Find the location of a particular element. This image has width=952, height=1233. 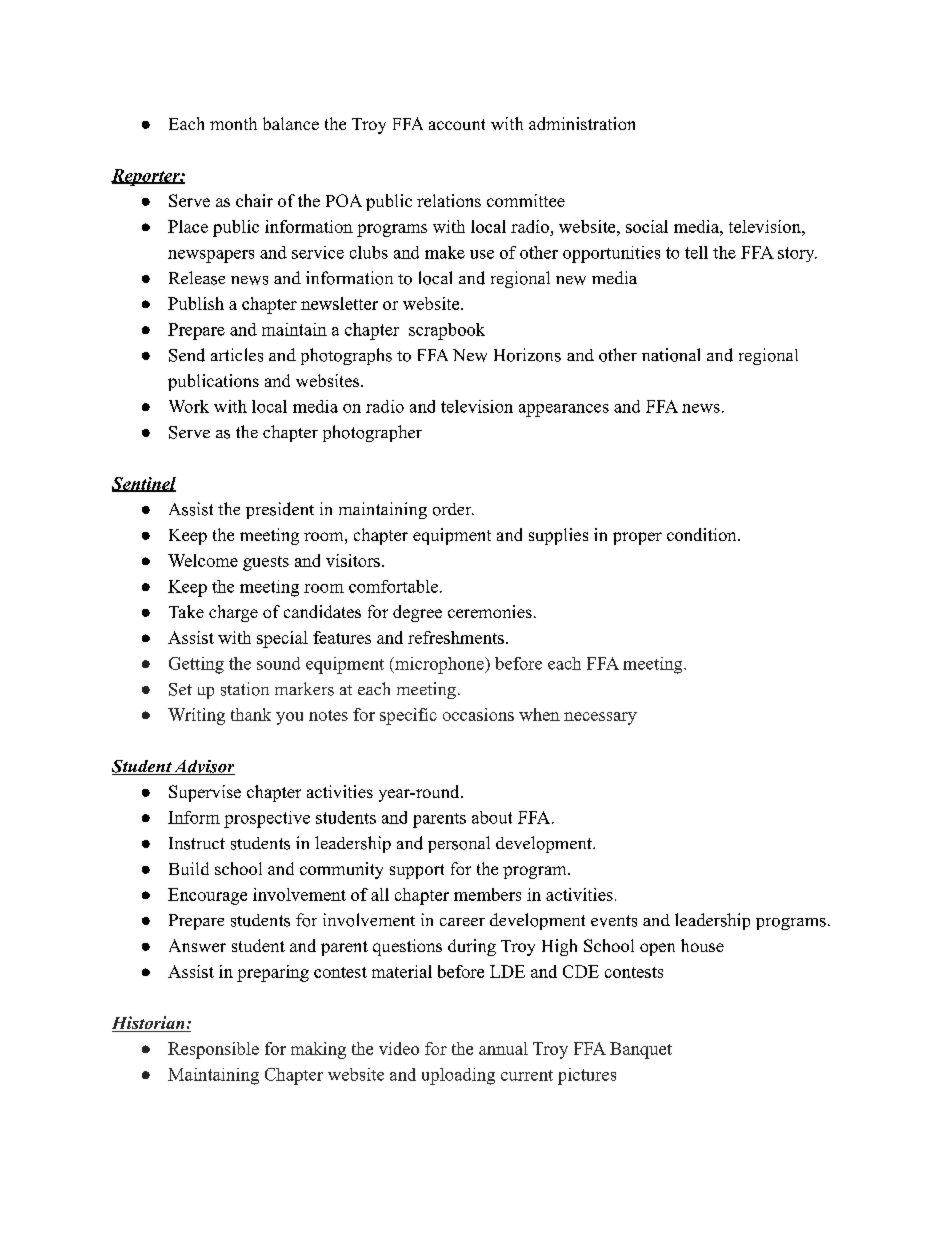

account is located at coordinates (457, 124).
